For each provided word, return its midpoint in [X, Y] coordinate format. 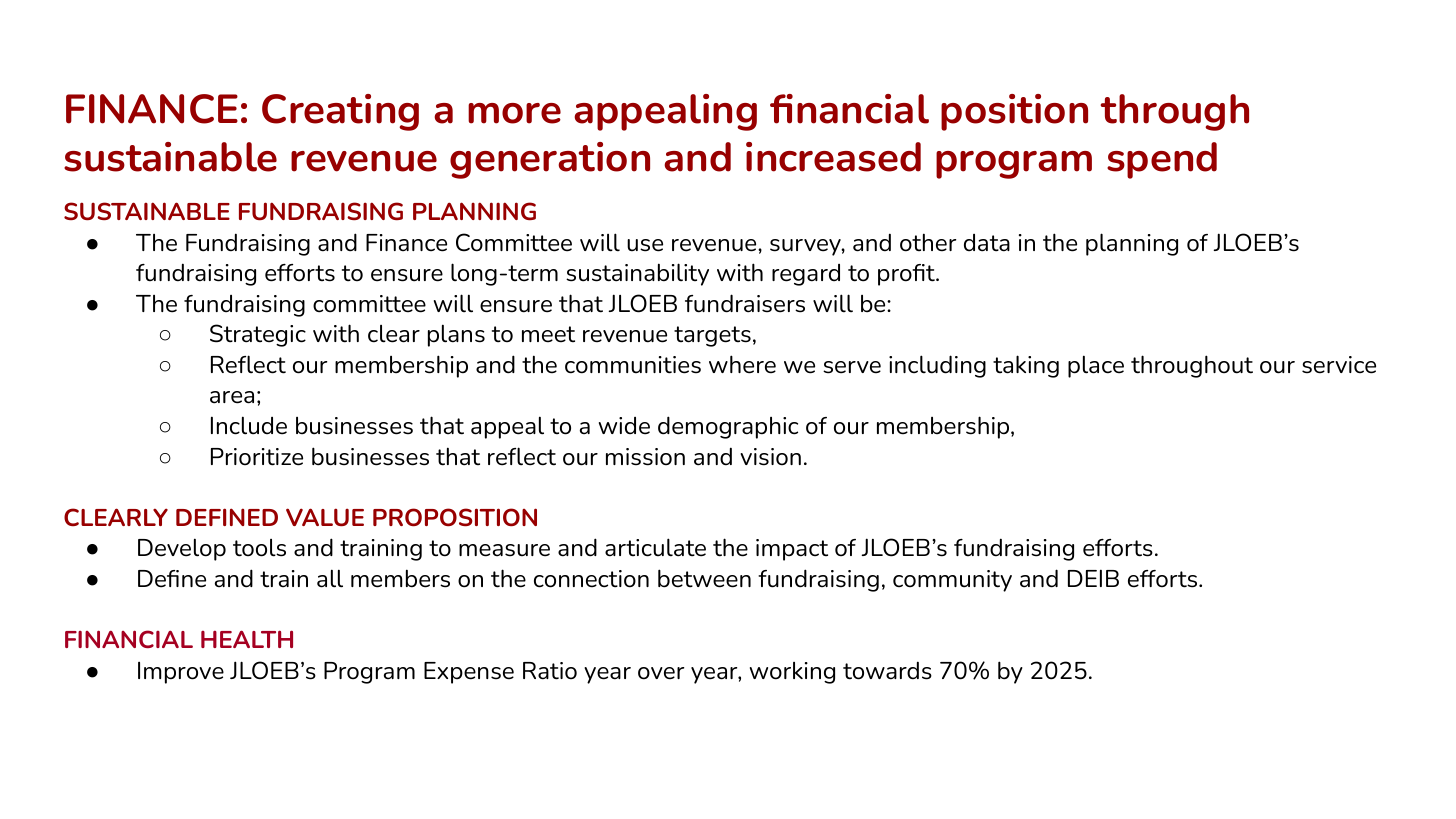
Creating [340, 112]
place [1096, 366]
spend [1162, 160]
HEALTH [247, 639]
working [792, 673]
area [232, 397]
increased [833, 157]
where [742, 364]
